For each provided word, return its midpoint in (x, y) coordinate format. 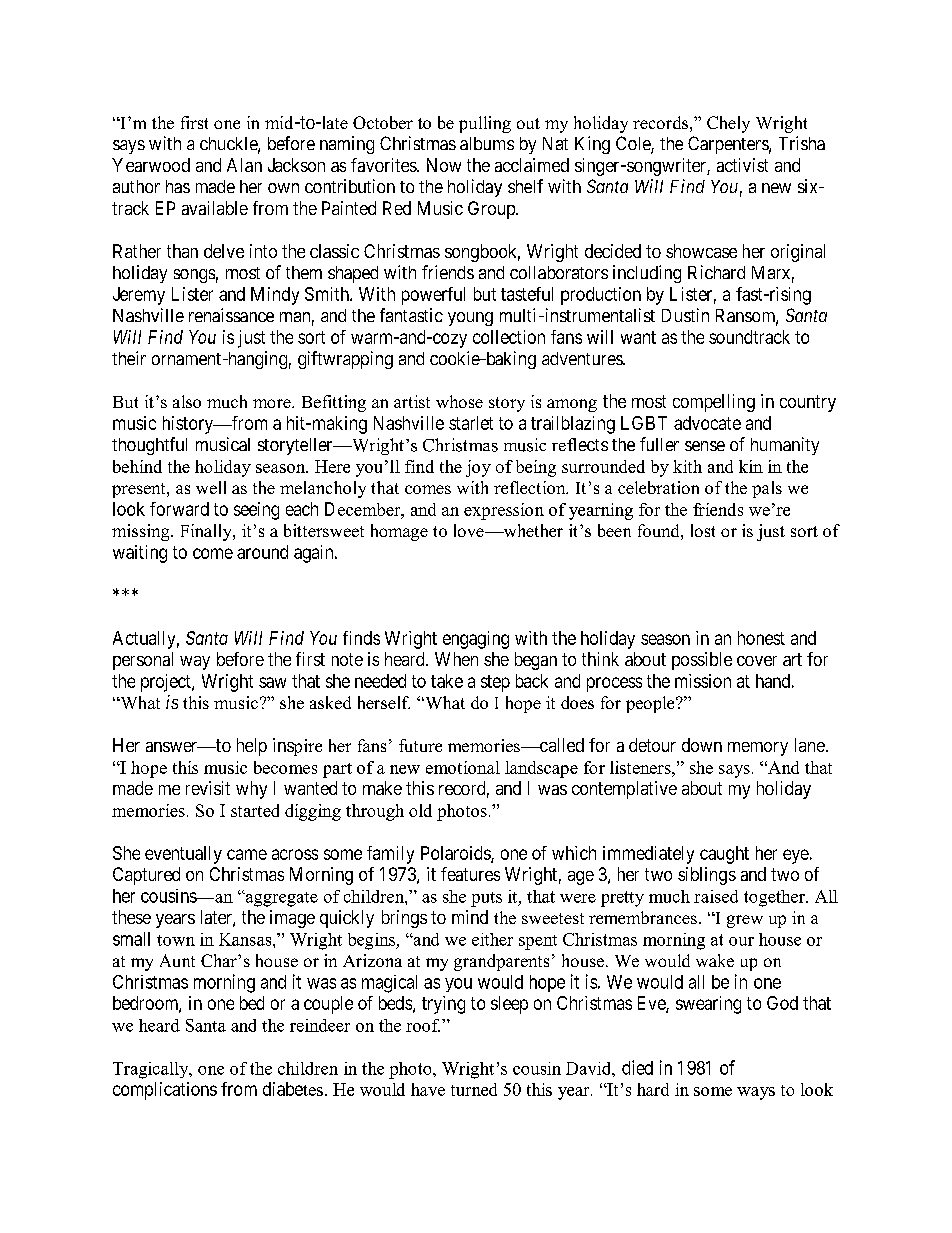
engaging (476, 640)
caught (724, 855)
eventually (183, 855)
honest (761, 638)
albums (487, 143)
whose (459, 401)
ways (756, 1093)
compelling (714, 403)
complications (165, 1091)
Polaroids (456, 854)
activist (742, 165)
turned (474, 1089)
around (262, 552)
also (187, 401)
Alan (244, 165)
